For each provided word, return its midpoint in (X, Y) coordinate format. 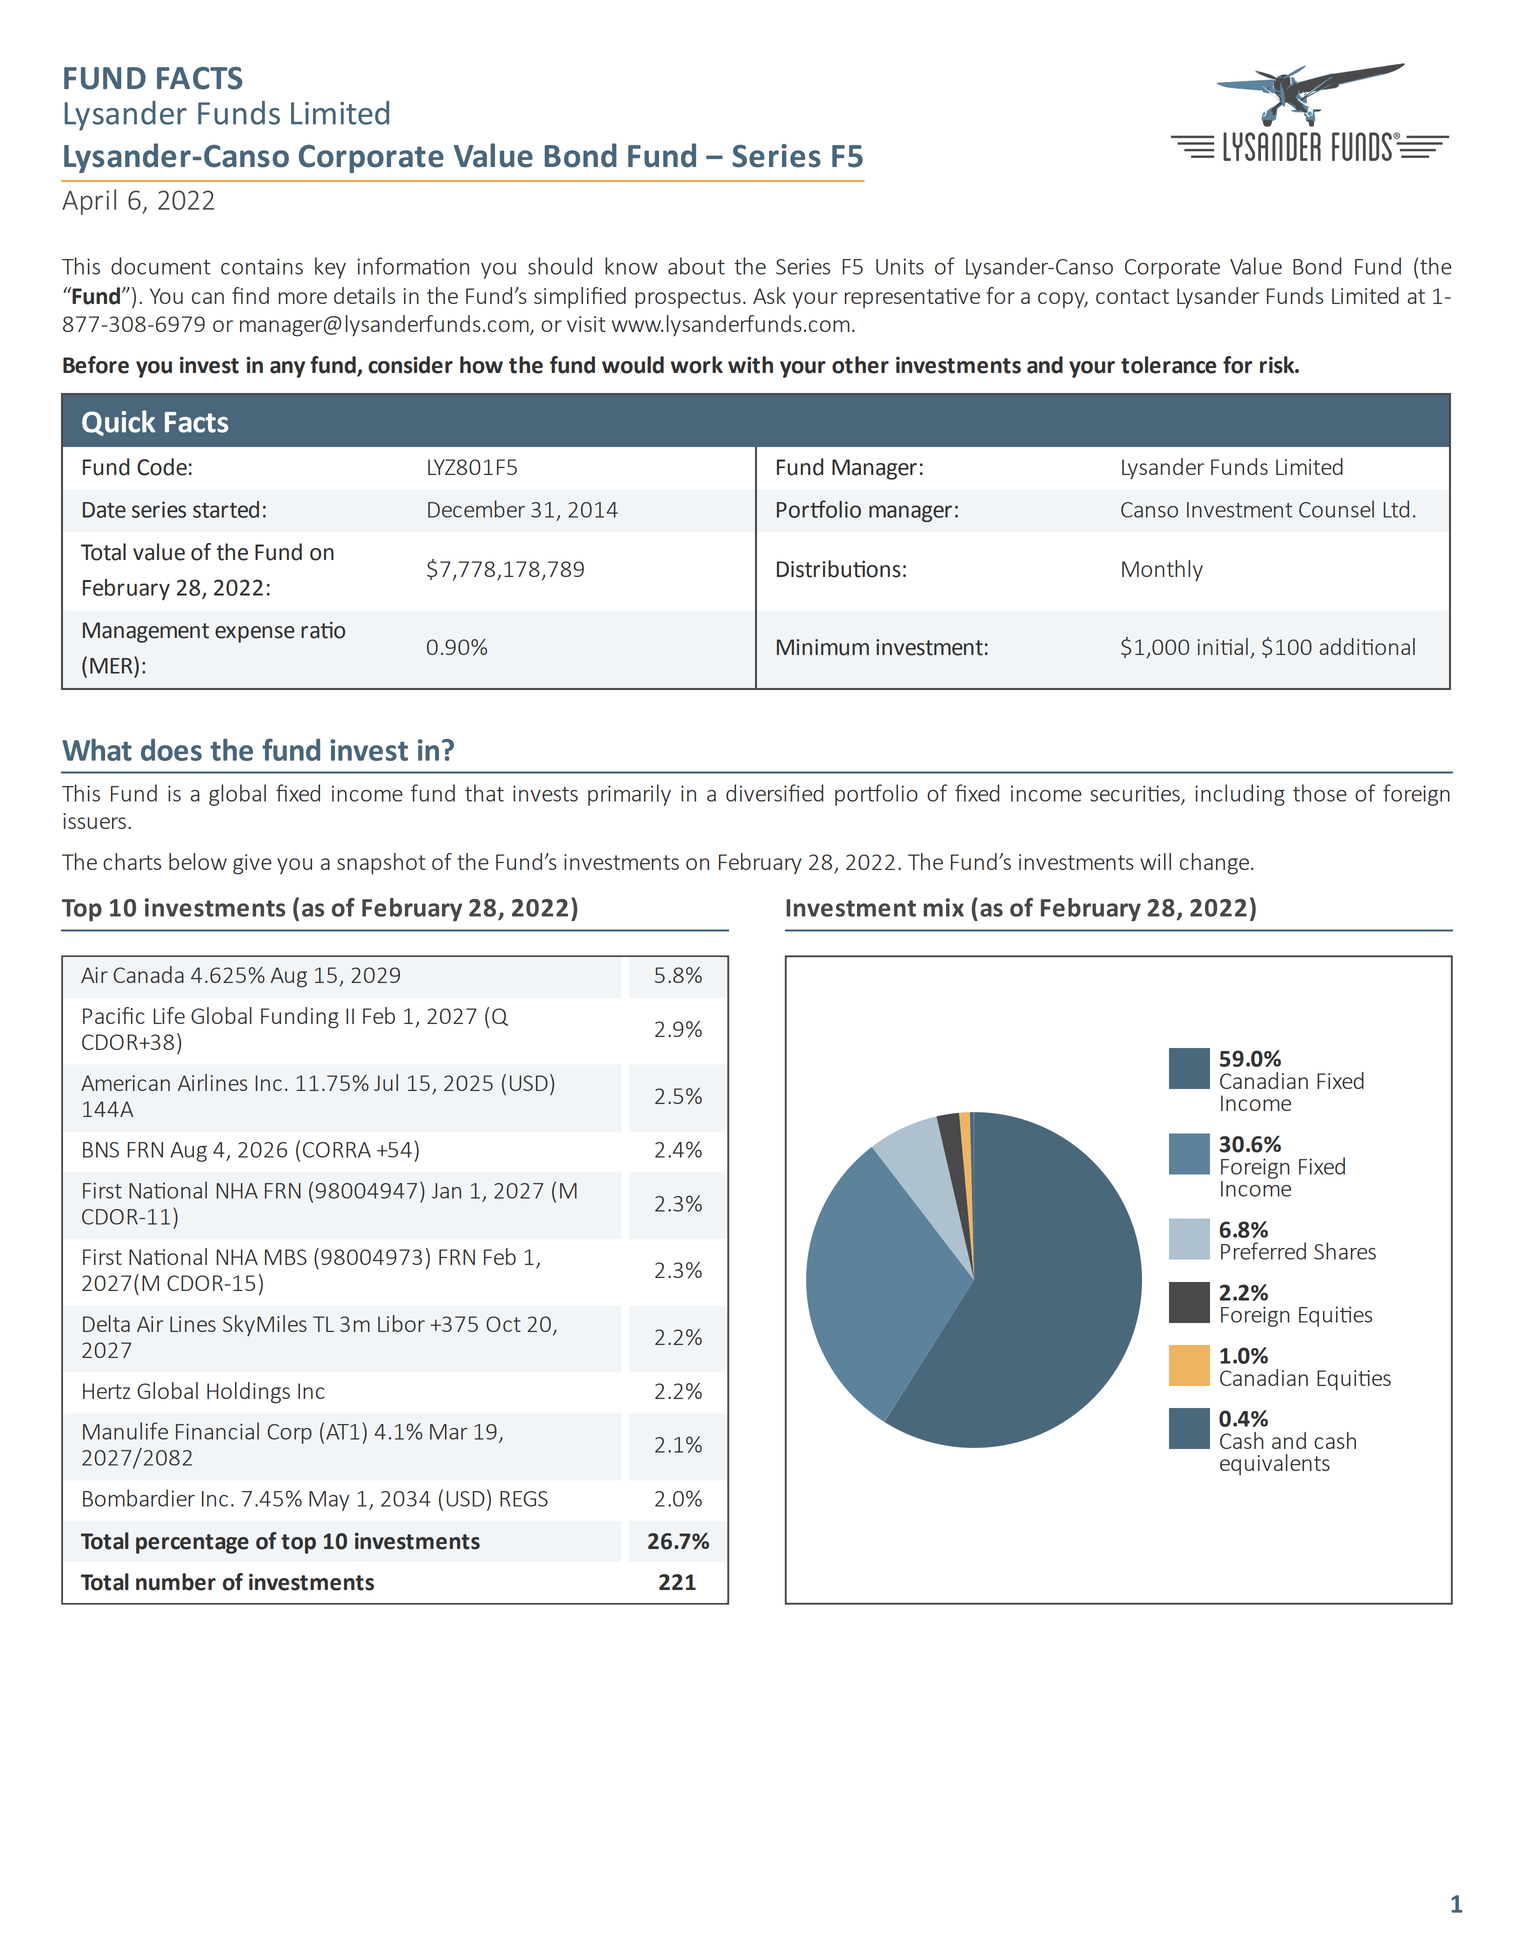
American (125, 1083)
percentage (192, 1544)
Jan (446, 1191)
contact (1132, 296)
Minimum (823, 647)
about (696, 266)
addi (1339, 646)
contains (262, 266)
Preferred (1263, 1251)
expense (255, 634)
